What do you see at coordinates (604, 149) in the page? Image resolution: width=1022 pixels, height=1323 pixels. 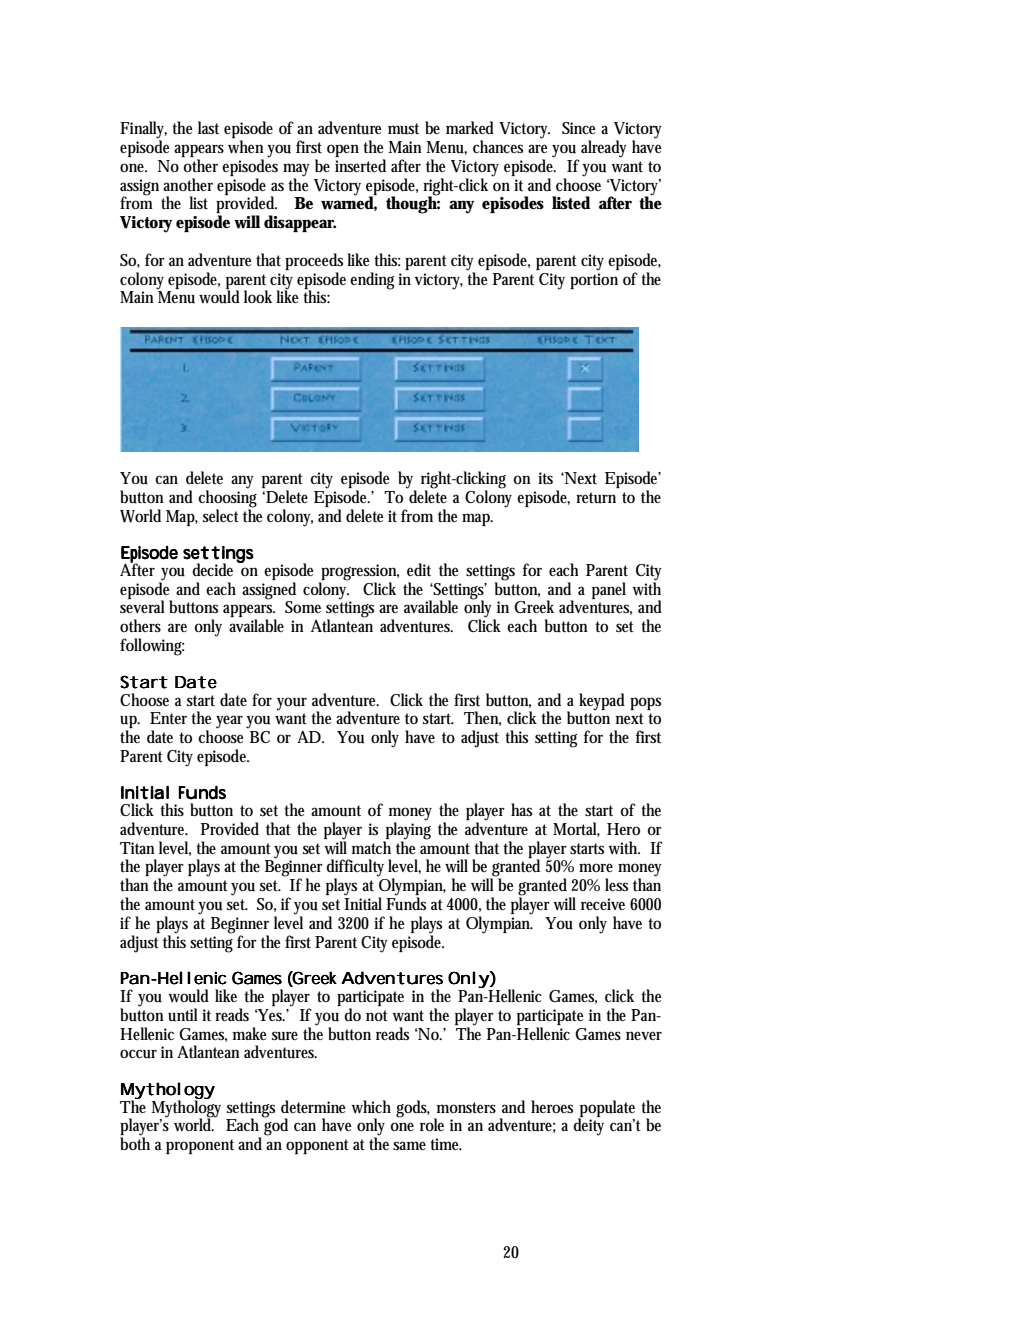 I see `already` at bounding box center [604, 149].
